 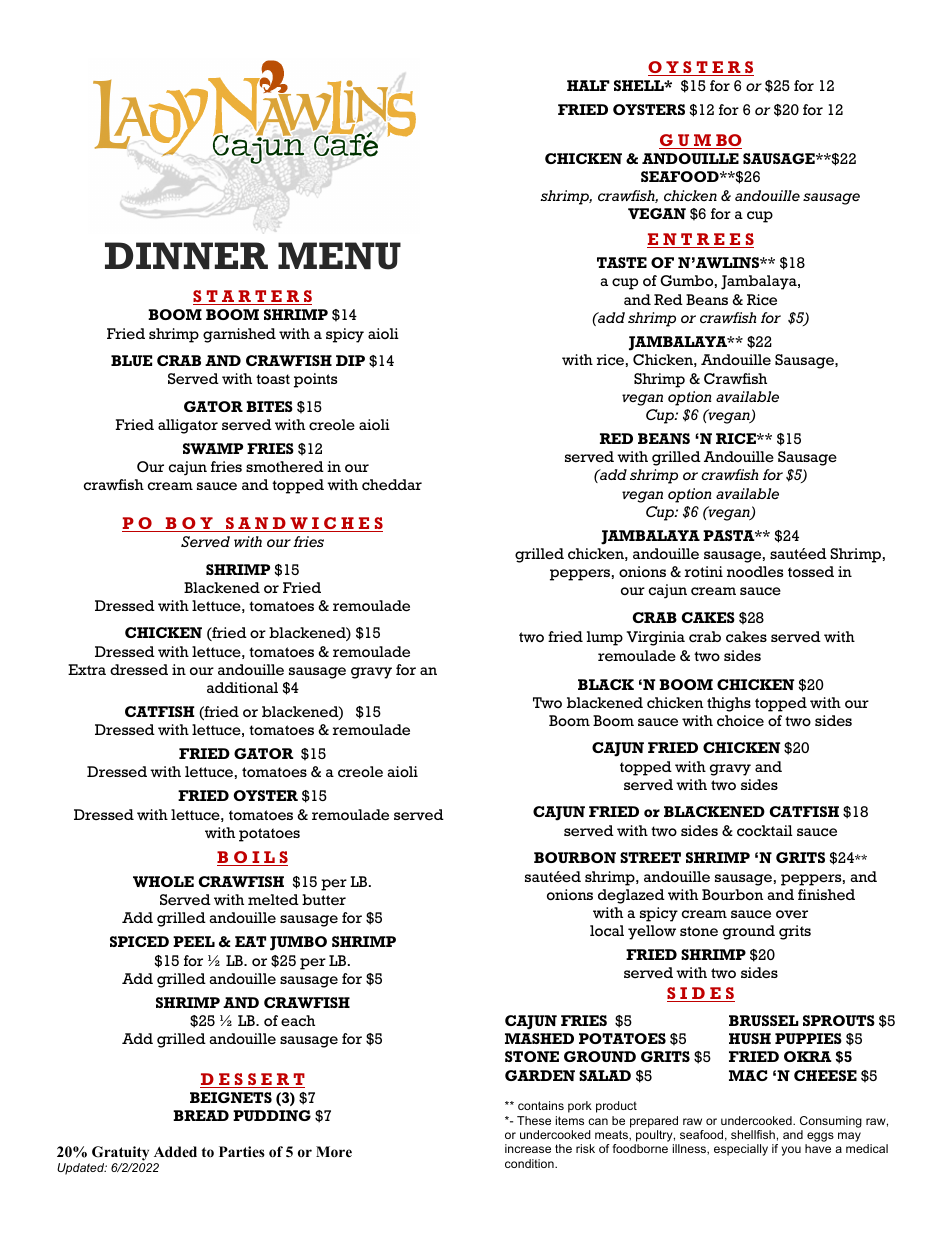 What do you see at coordinates (163, 881) in the document?
I see `WHOLE` at bounding box center [163, 881].
